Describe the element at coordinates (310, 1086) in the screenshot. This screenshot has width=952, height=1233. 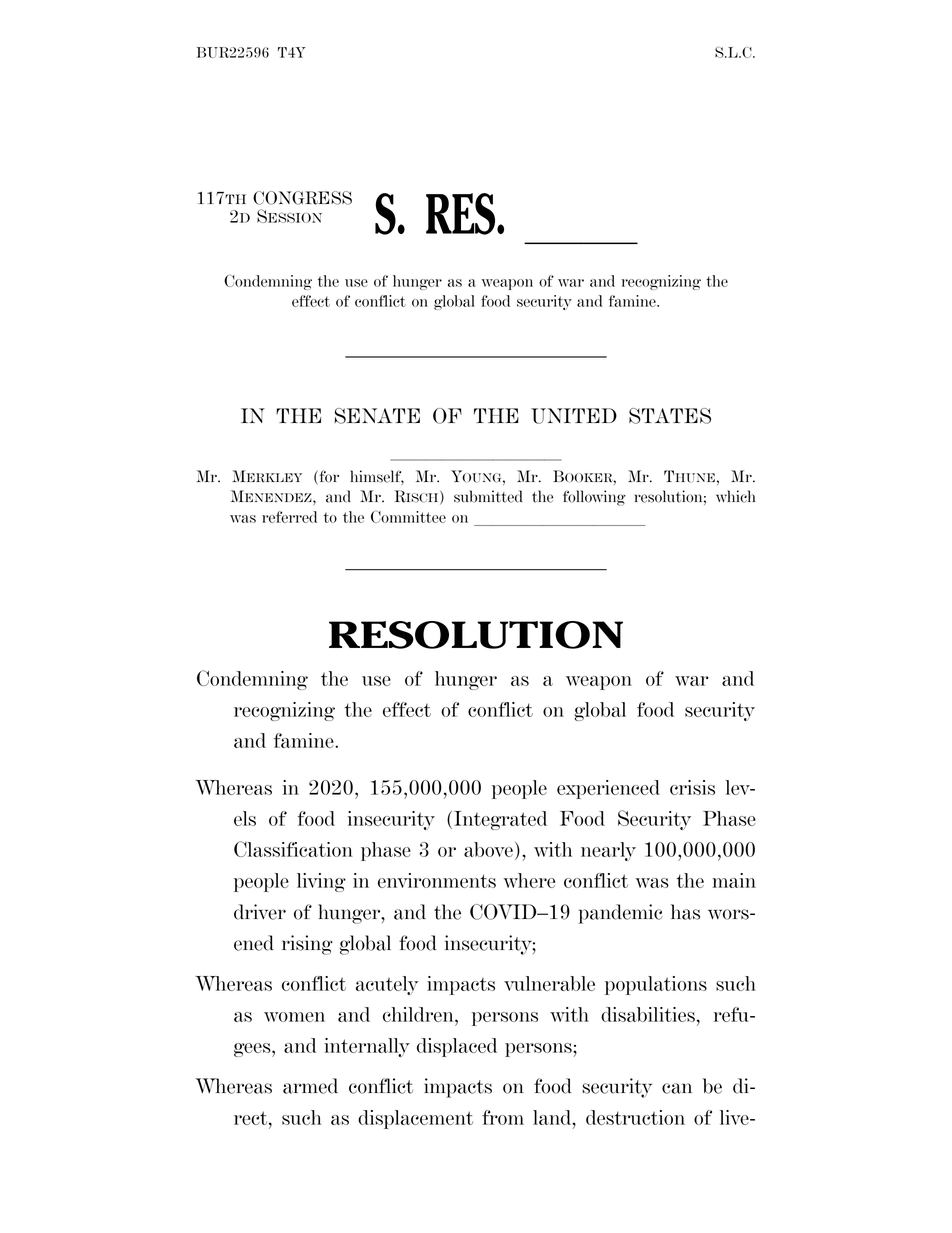
I see `armed` at that location.
